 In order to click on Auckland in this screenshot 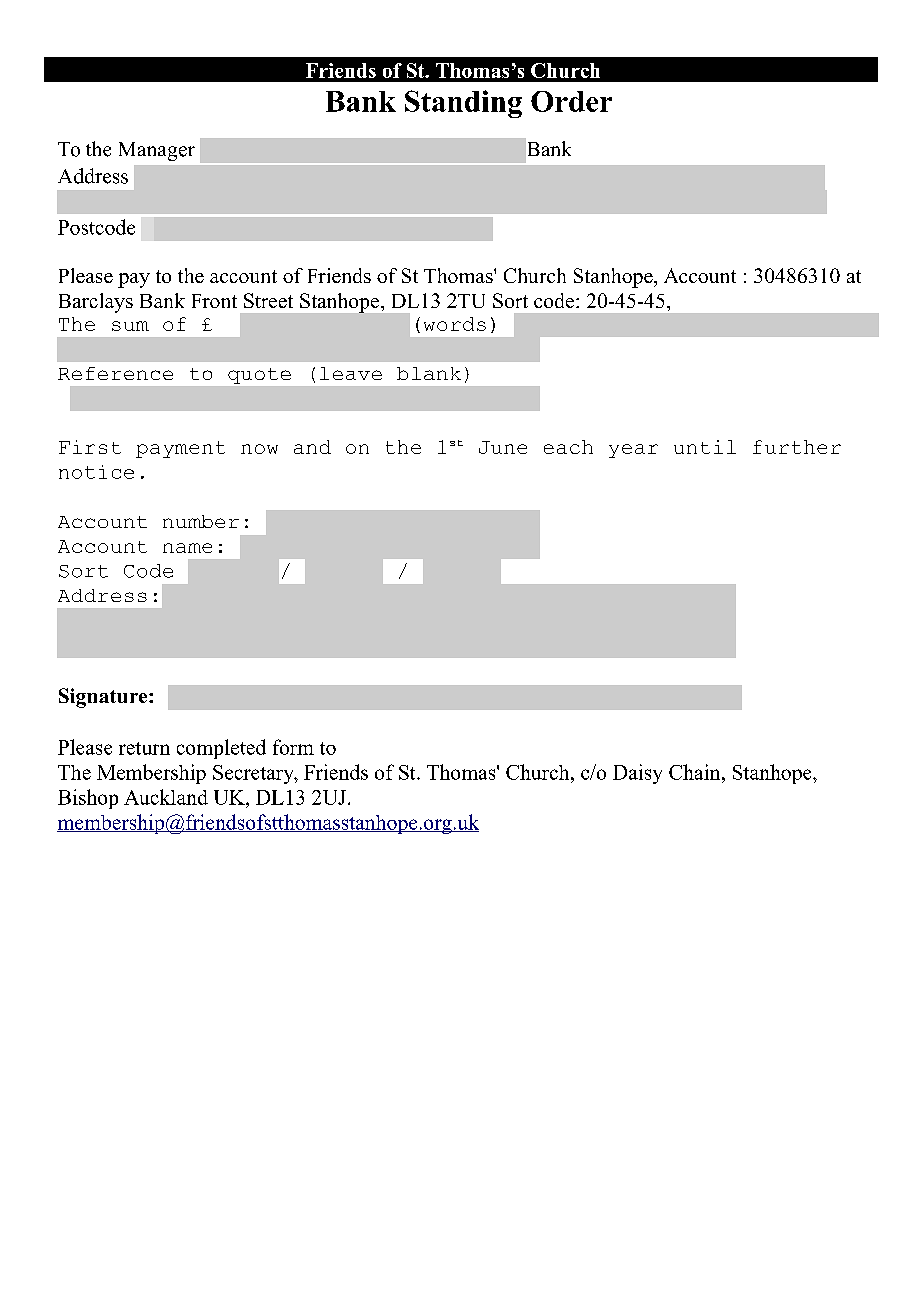, I will do `click(166, 797)`.
